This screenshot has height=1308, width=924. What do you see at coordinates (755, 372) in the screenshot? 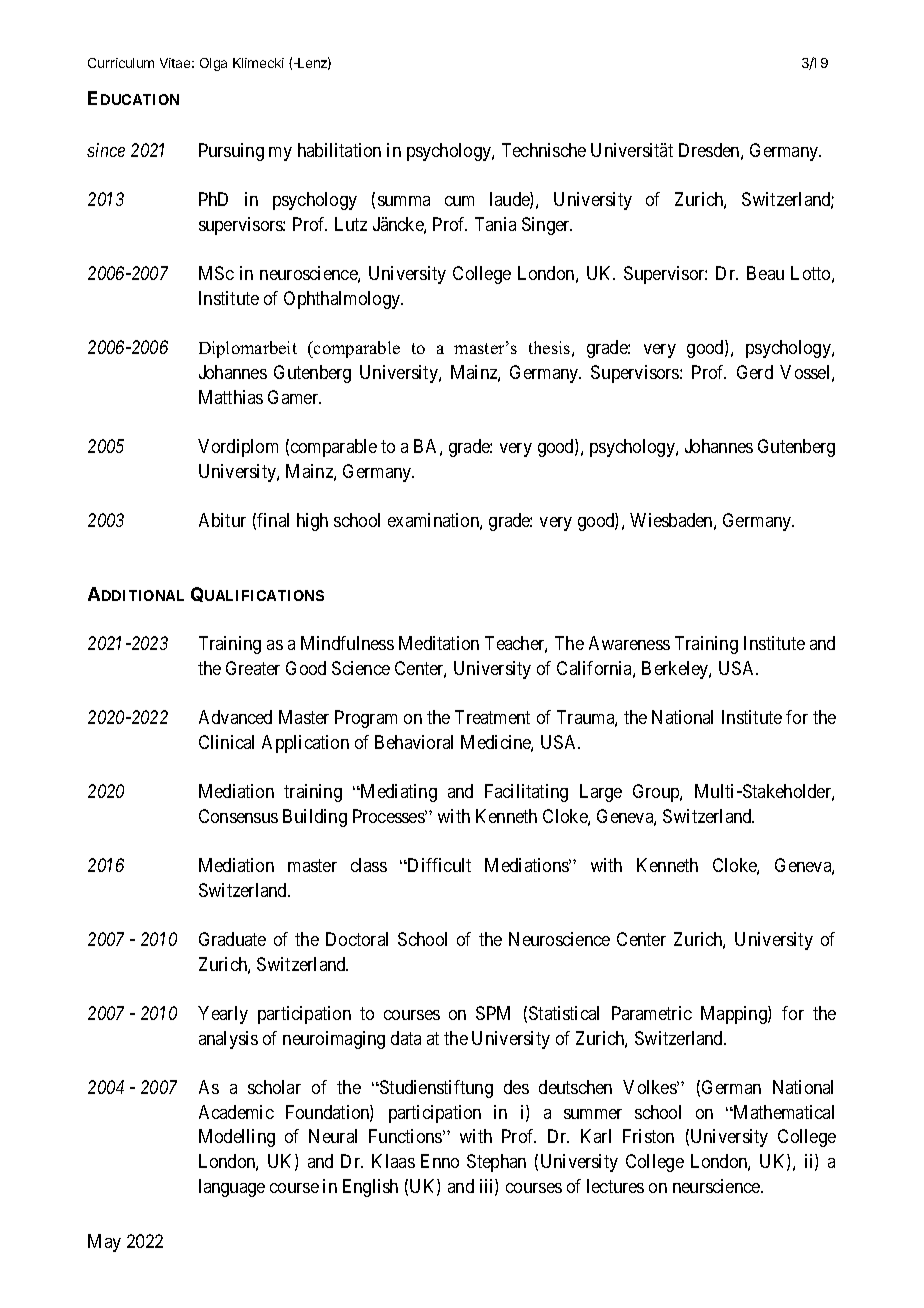
I see `Gerd` at bounding box center [755, 372].
